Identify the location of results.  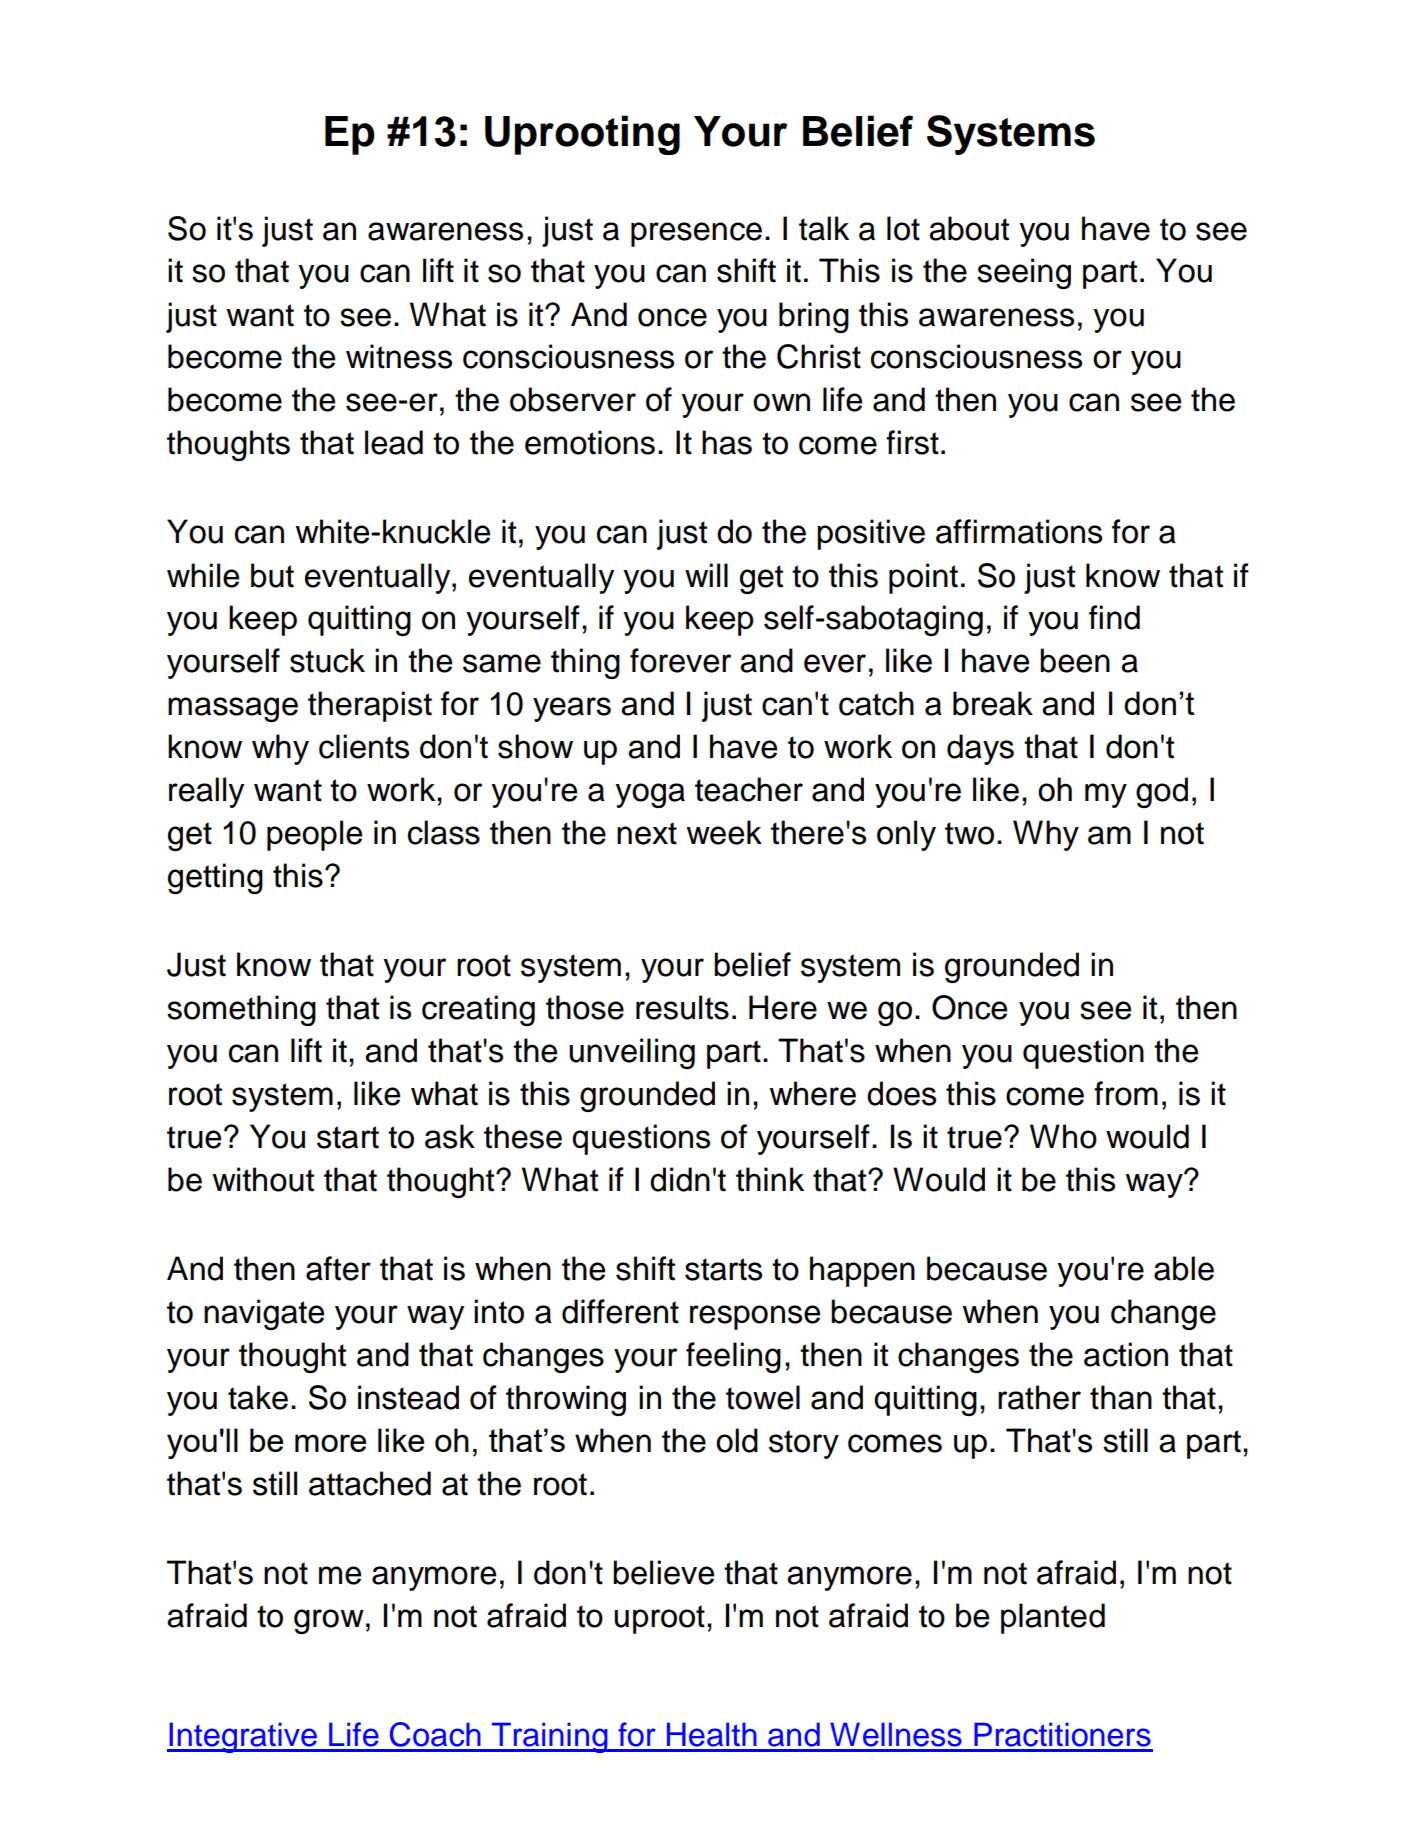
(682, 1007).
